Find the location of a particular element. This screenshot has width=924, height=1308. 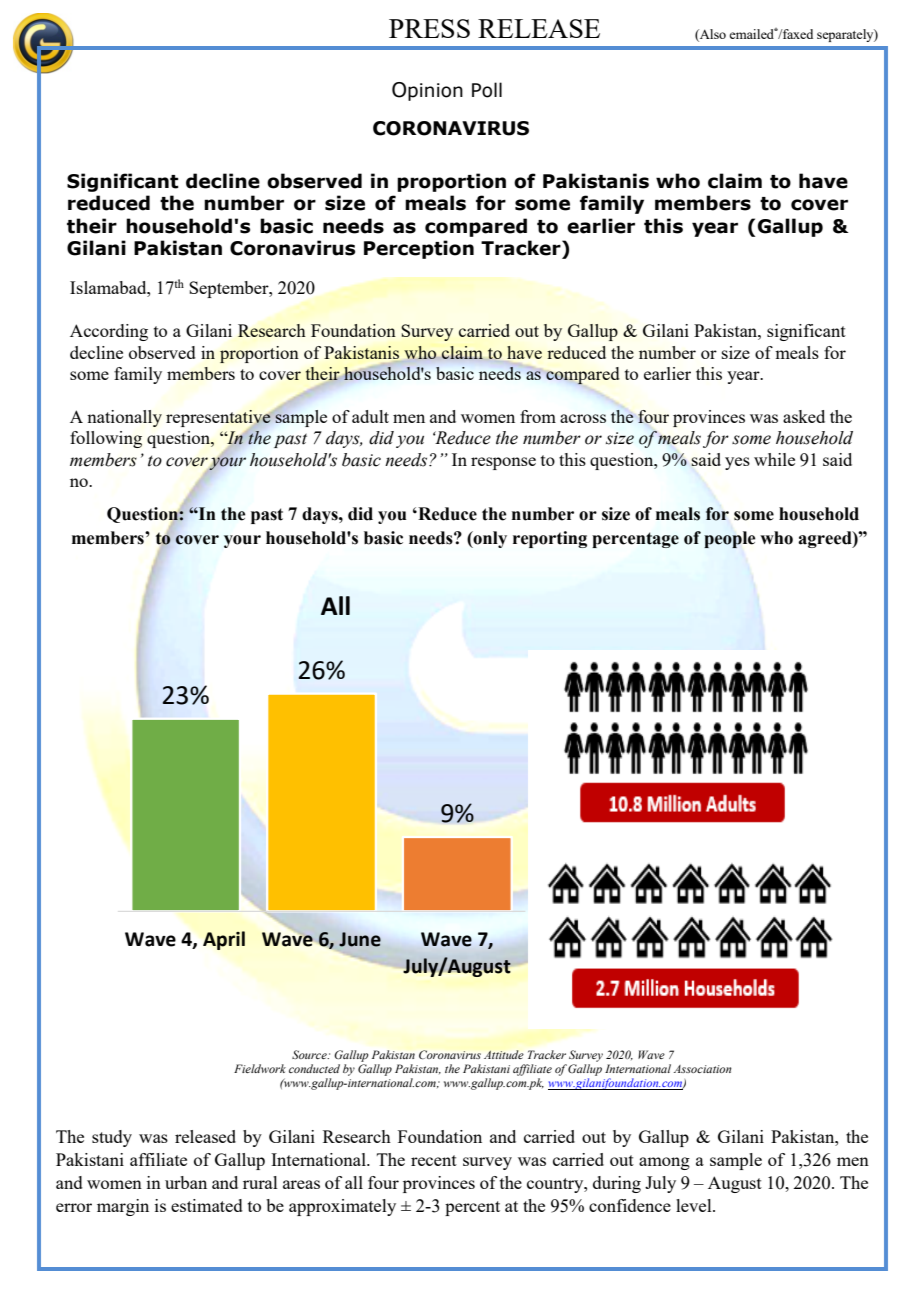

urban is located at coordinates (186, 1182).
